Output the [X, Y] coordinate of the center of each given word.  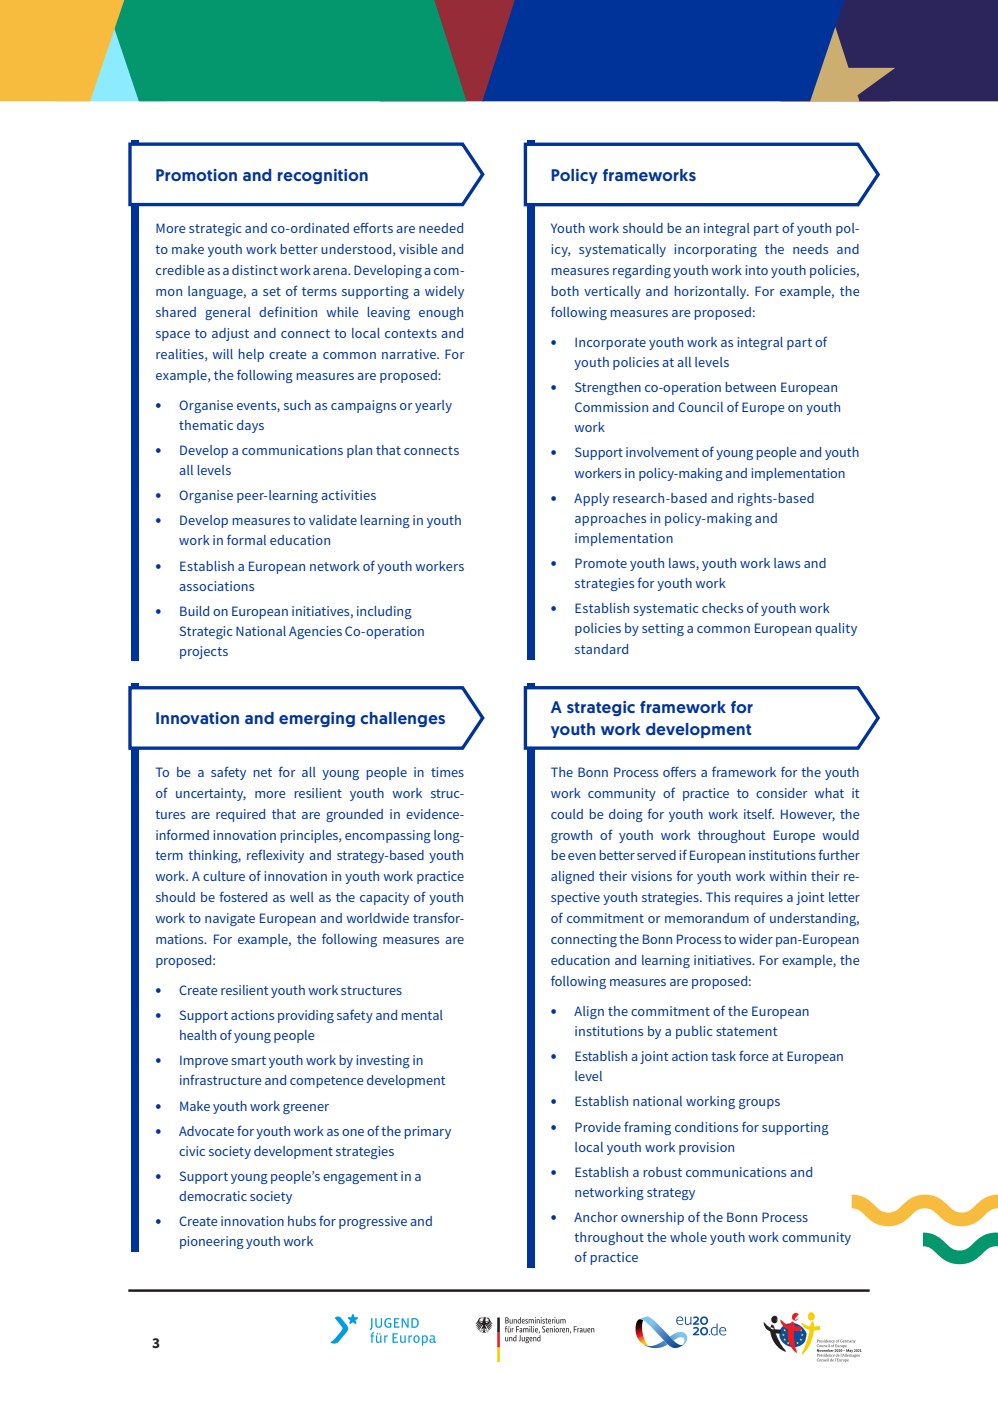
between [751, 387]
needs [810, 249]
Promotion [196, 175]
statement [746, 1031]
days [250, 426]
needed [441, 228]
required [240, 815]
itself [759, 813]
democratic [213, 1196]
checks [722, 608]
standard [601, 649]
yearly [433, 406]
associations [216, 586]
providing [306, 1016]
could [567, 814]
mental [422, 1015]
